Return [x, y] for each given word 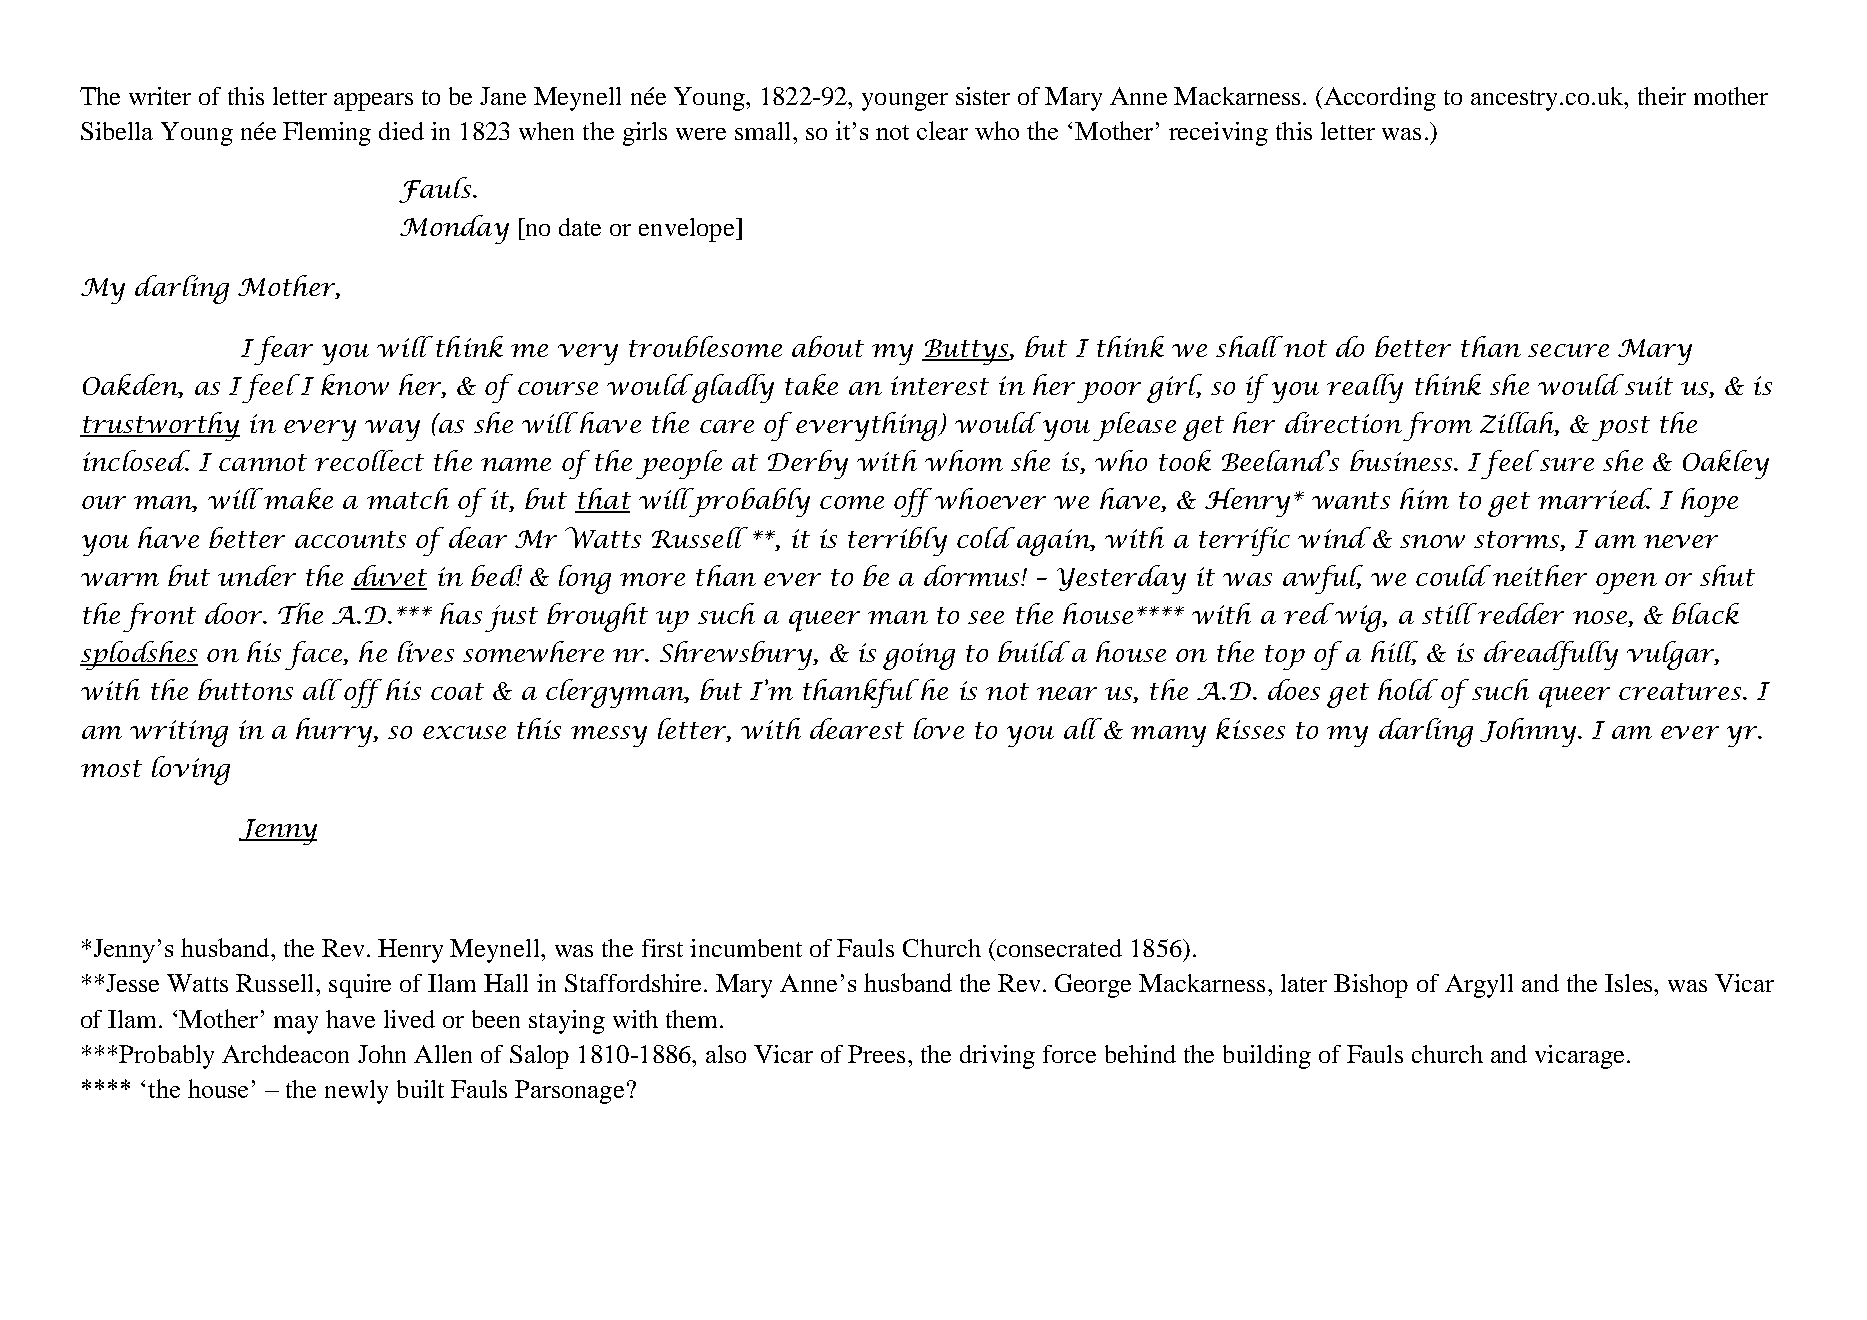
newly [356, 1092]
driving [997, 1057]
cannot [263, 462]
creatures [1680, 691]
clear [942, 130]
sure [1567, 464]
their [1662, 96]
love [939, 728]
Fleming [327, 134]
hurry [335, 732]
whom [964, 460]
